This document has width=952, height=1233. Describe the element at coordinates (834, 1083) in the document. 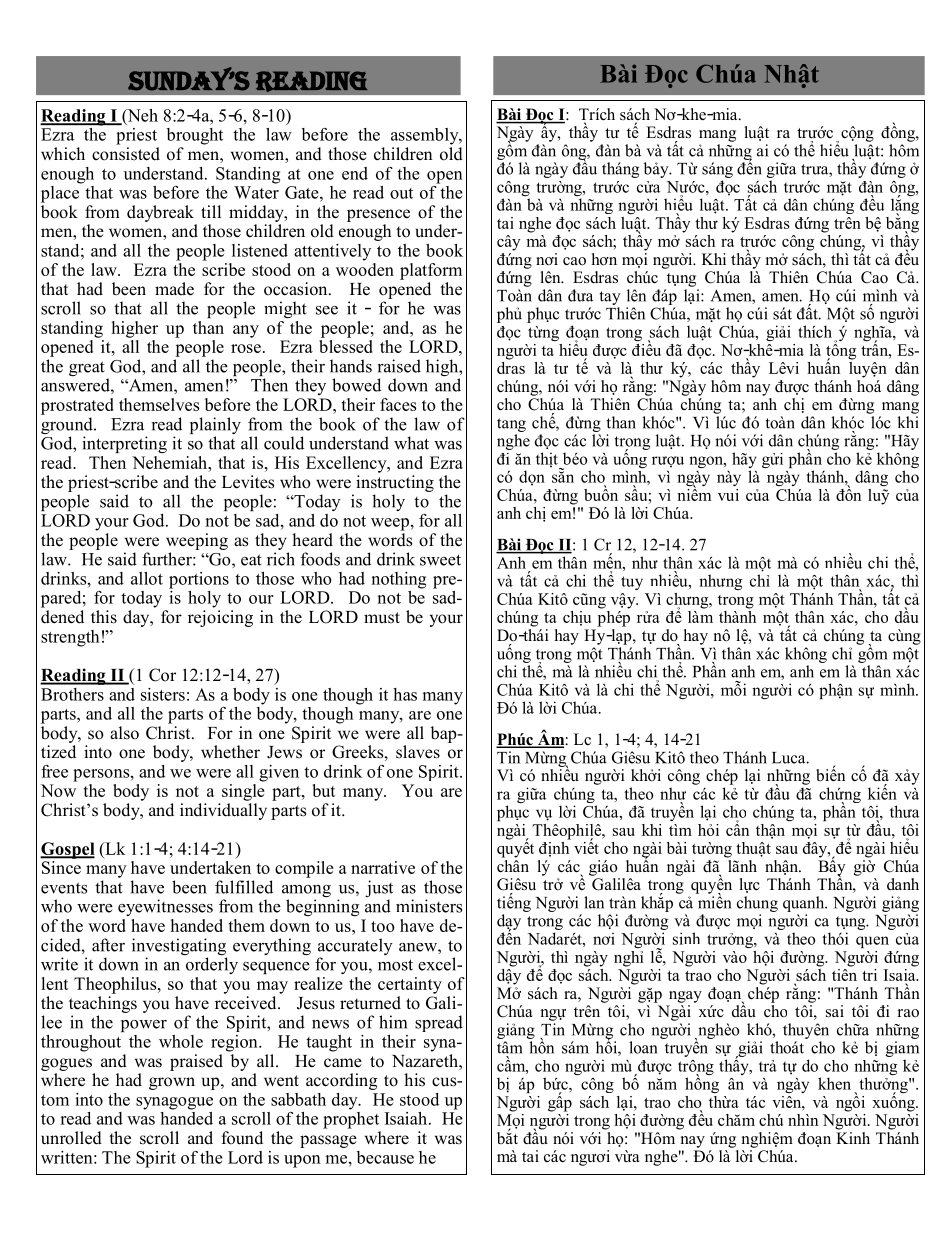

I see `khen` at that location.
